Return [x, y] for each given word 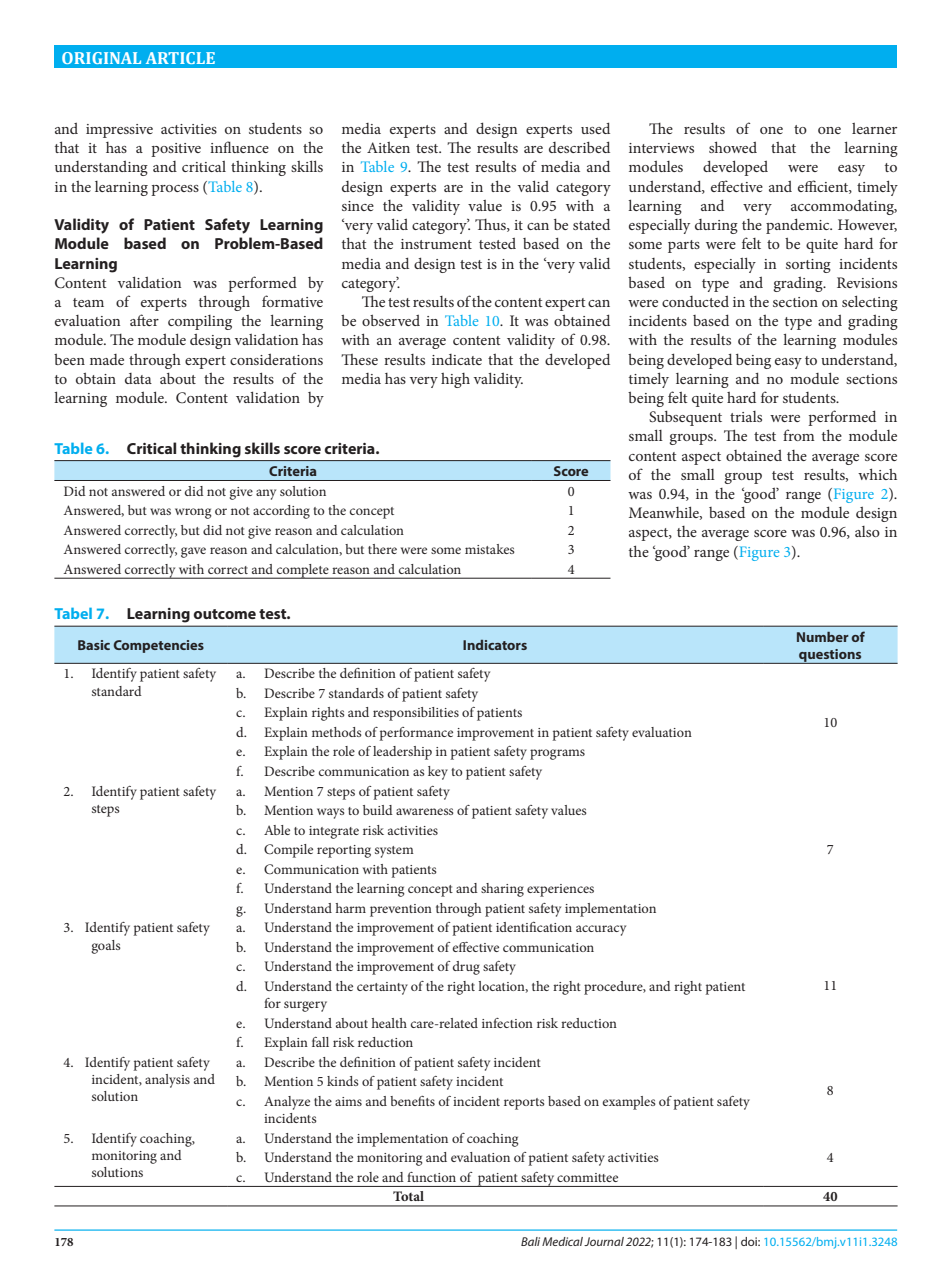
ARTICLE [180, 58]
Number [823, 637]
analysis [167, 1081]
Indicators [495, 645]
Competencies [159, 646]
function [431, 1177]
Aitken [388, 147]
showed [733, 147]
